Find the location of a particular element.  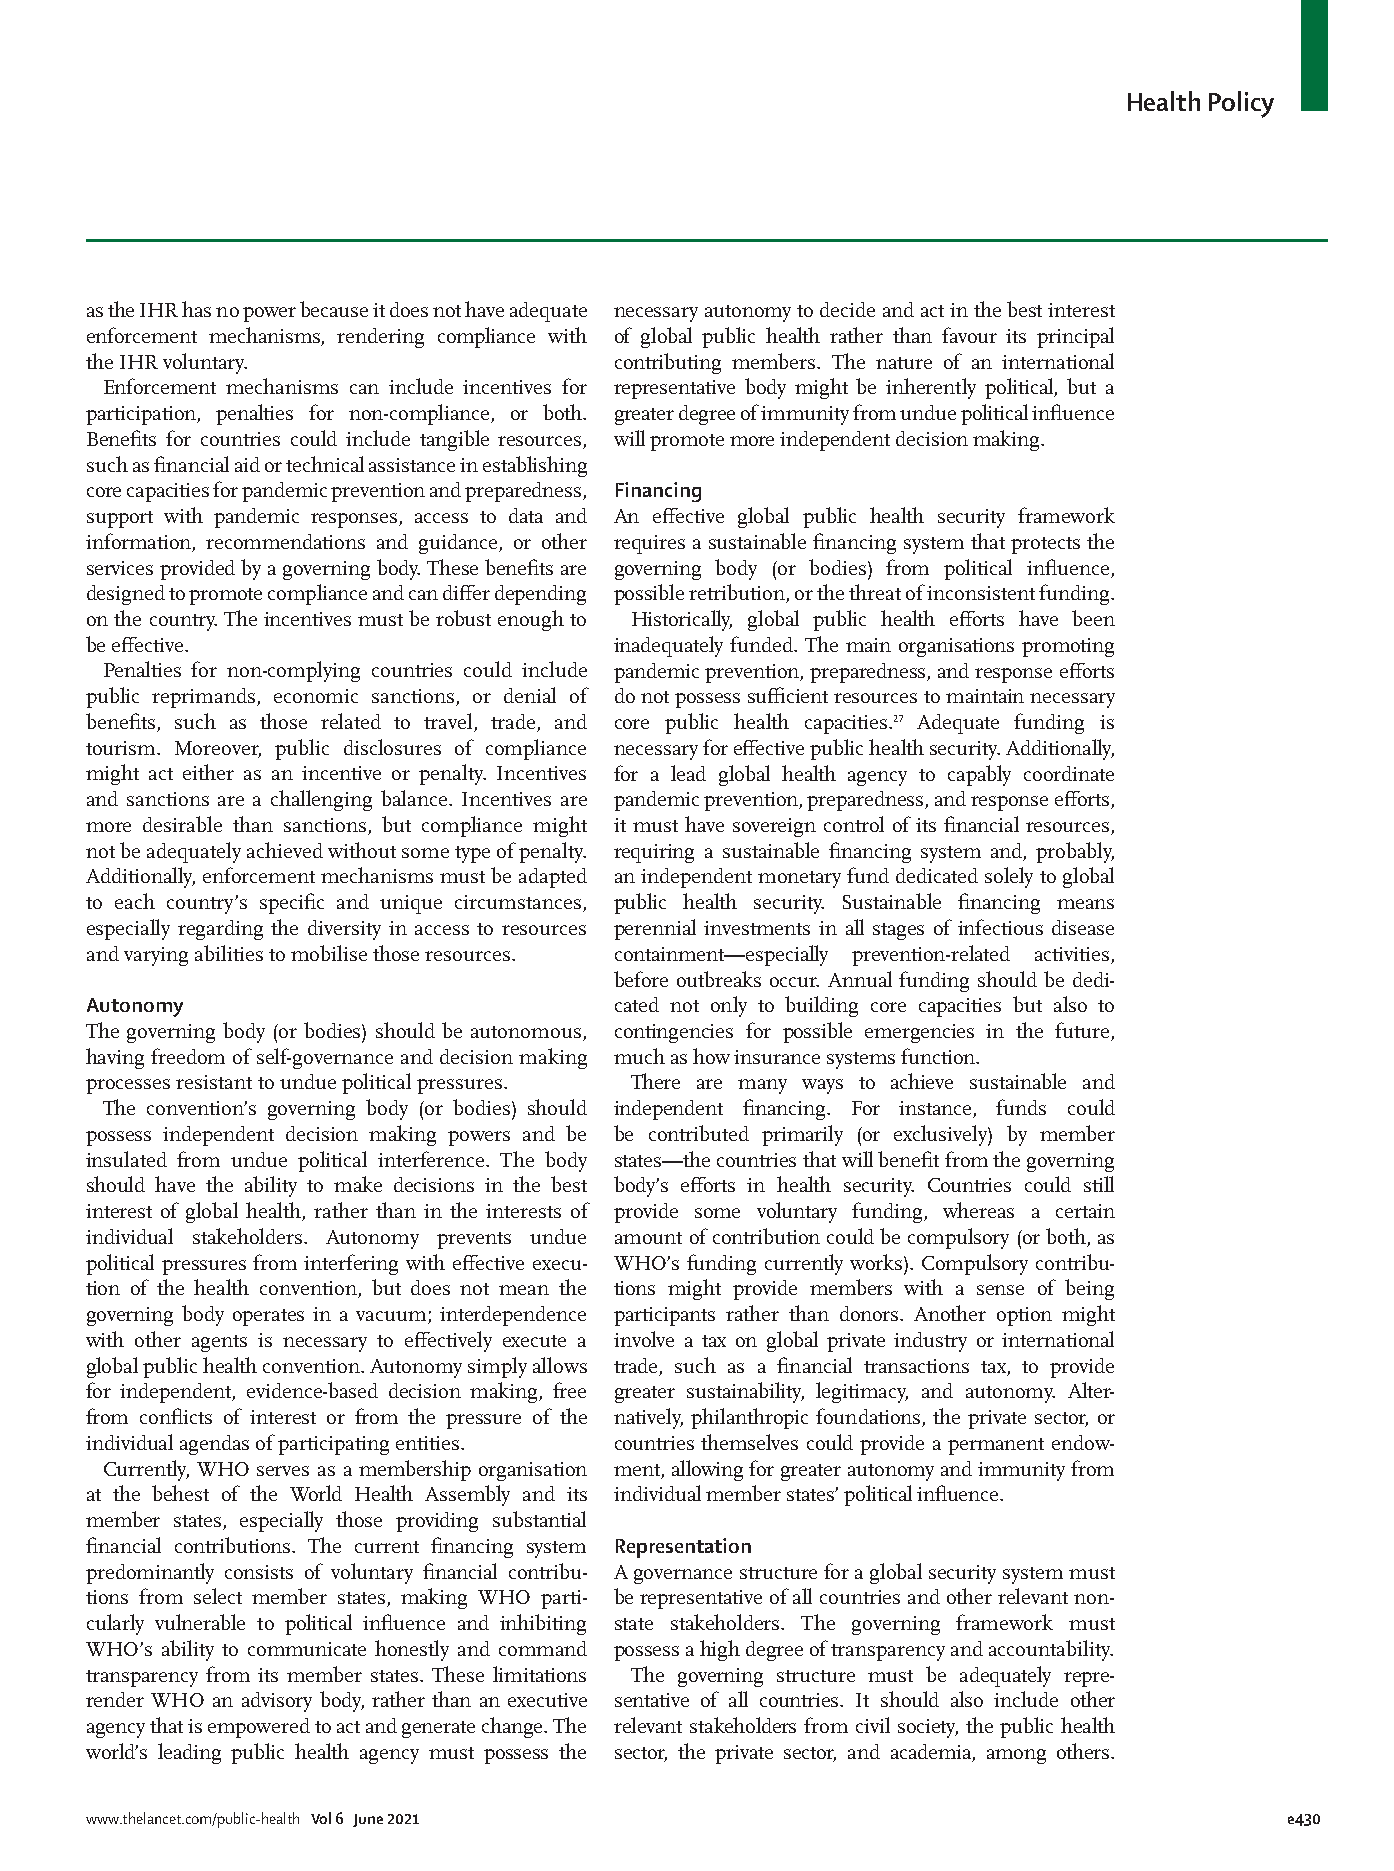

has is located at coordinates (196, 309).
